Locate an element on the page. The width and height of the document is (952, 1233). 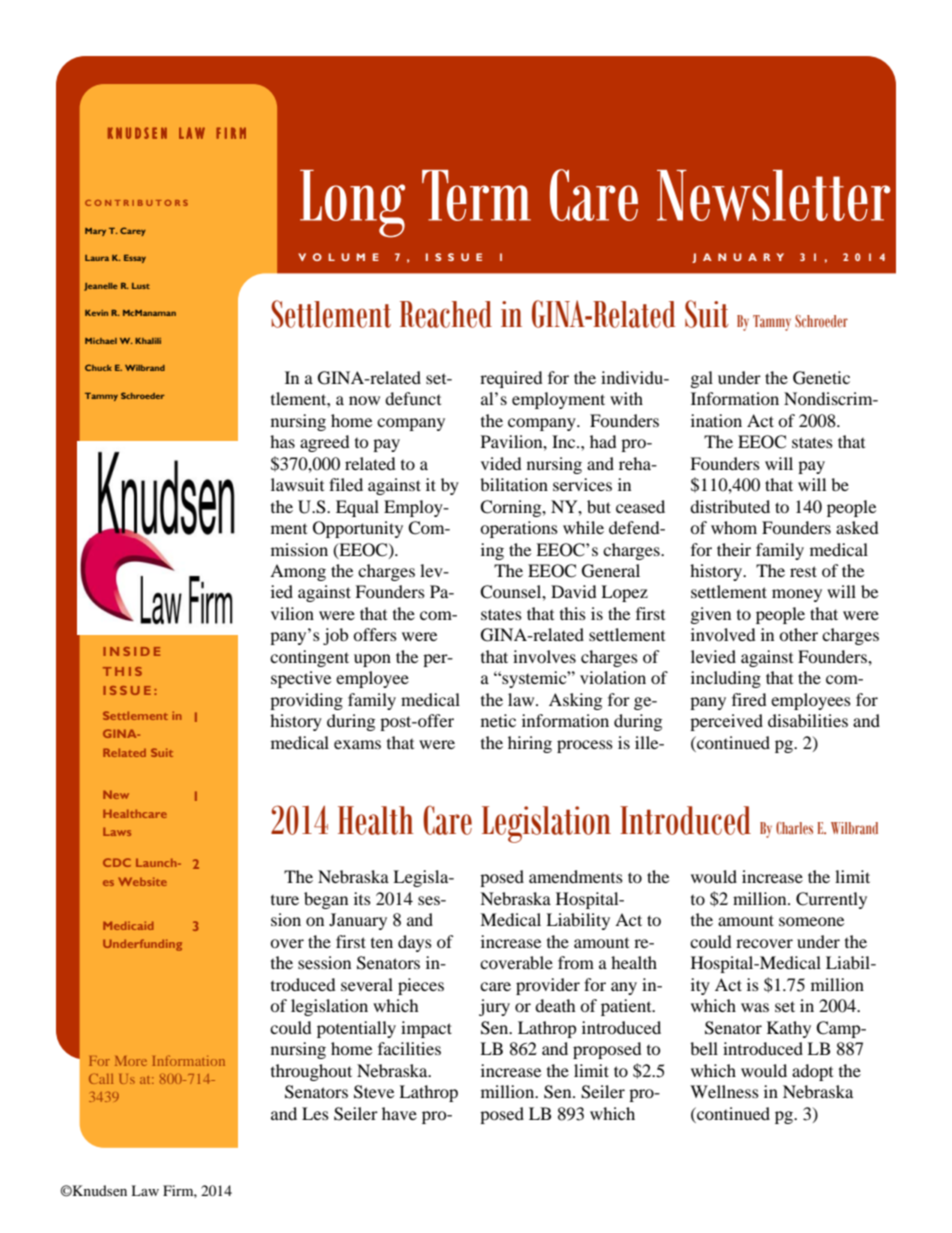
operations is located at coordinates (519, 529).
